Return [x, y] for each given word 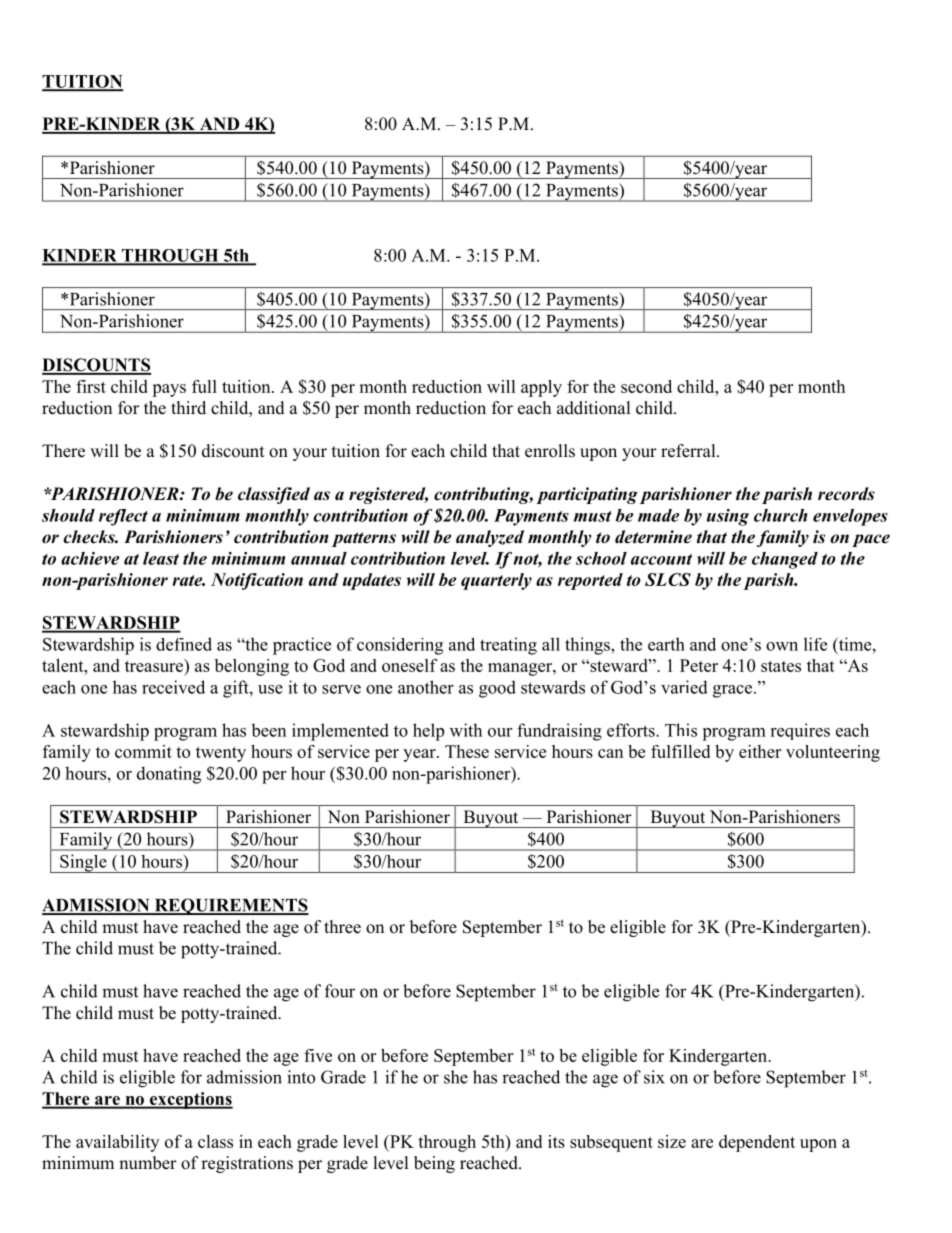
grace [734, 691]
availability [117, 1143]
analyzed [490, 538]
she [456, 1077]
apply [541, 388]
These [467, 751]
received [173, 687]
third [188, 407]
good [497, 689]
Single [83, 863]
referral [689, 451]
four [340, 991]
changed [785, 560]
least [161, 558]
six [654, 1077]
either [760, 751]
